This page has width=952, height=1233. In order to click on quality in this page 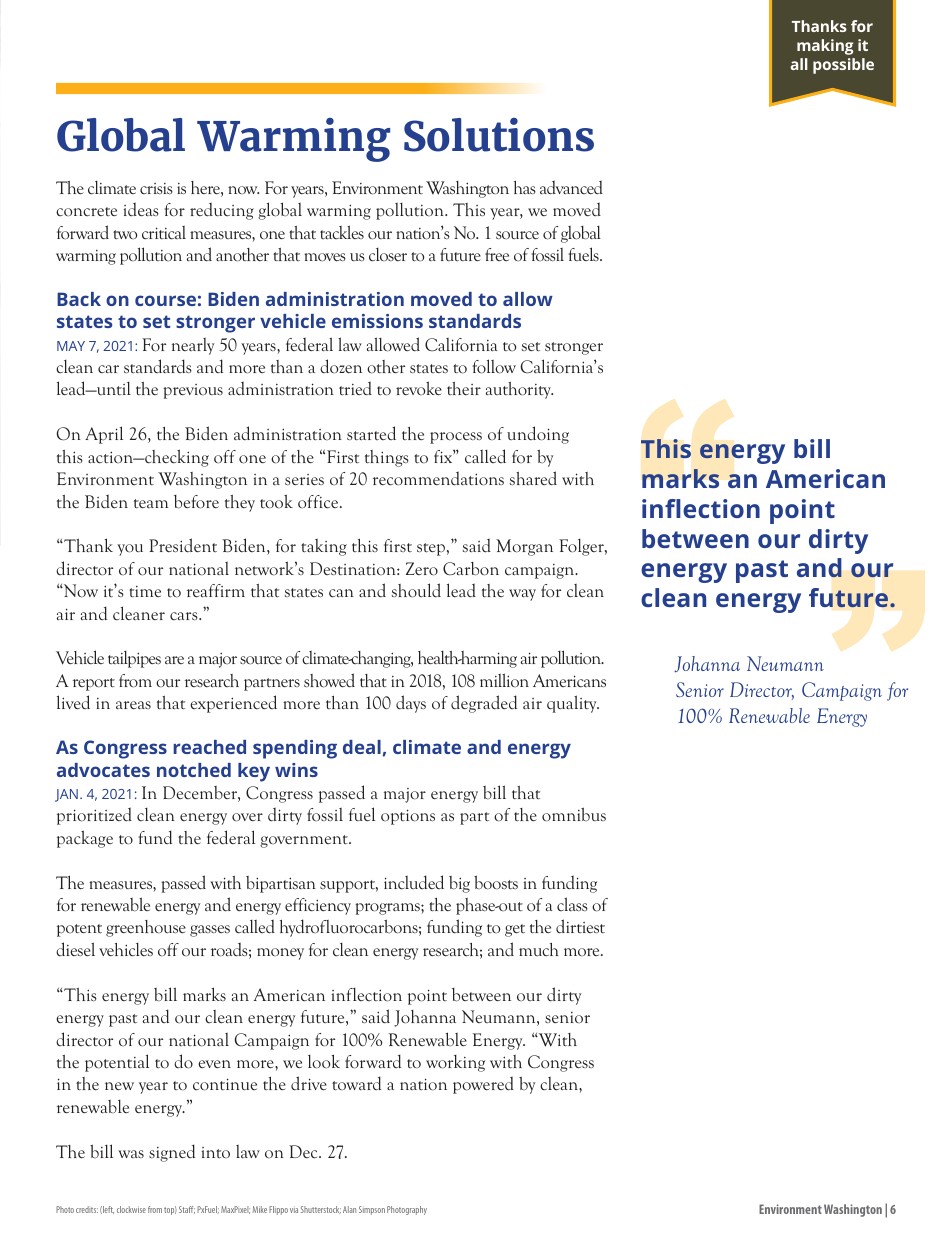, I will do `click(573, 704)`.
